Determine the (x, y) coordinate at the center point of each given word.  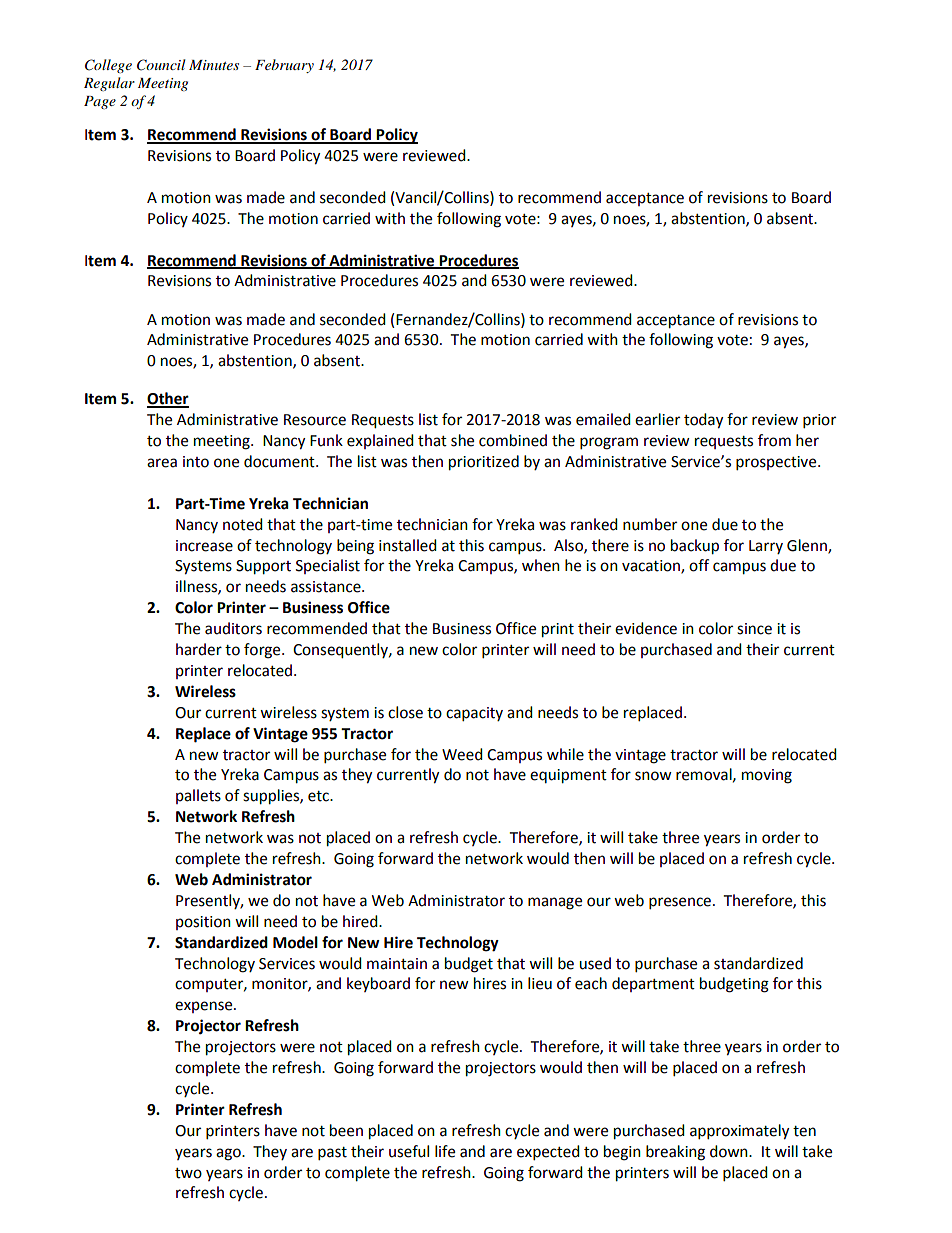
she (462, 440)
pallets (198, 796)
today (703, 421)
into (196, 462)
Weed (462, 754)
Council (161, 65)
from (774, 440)
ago (229, 1154)
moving (767, 776)
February (284, 66)
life (445, 1151)
